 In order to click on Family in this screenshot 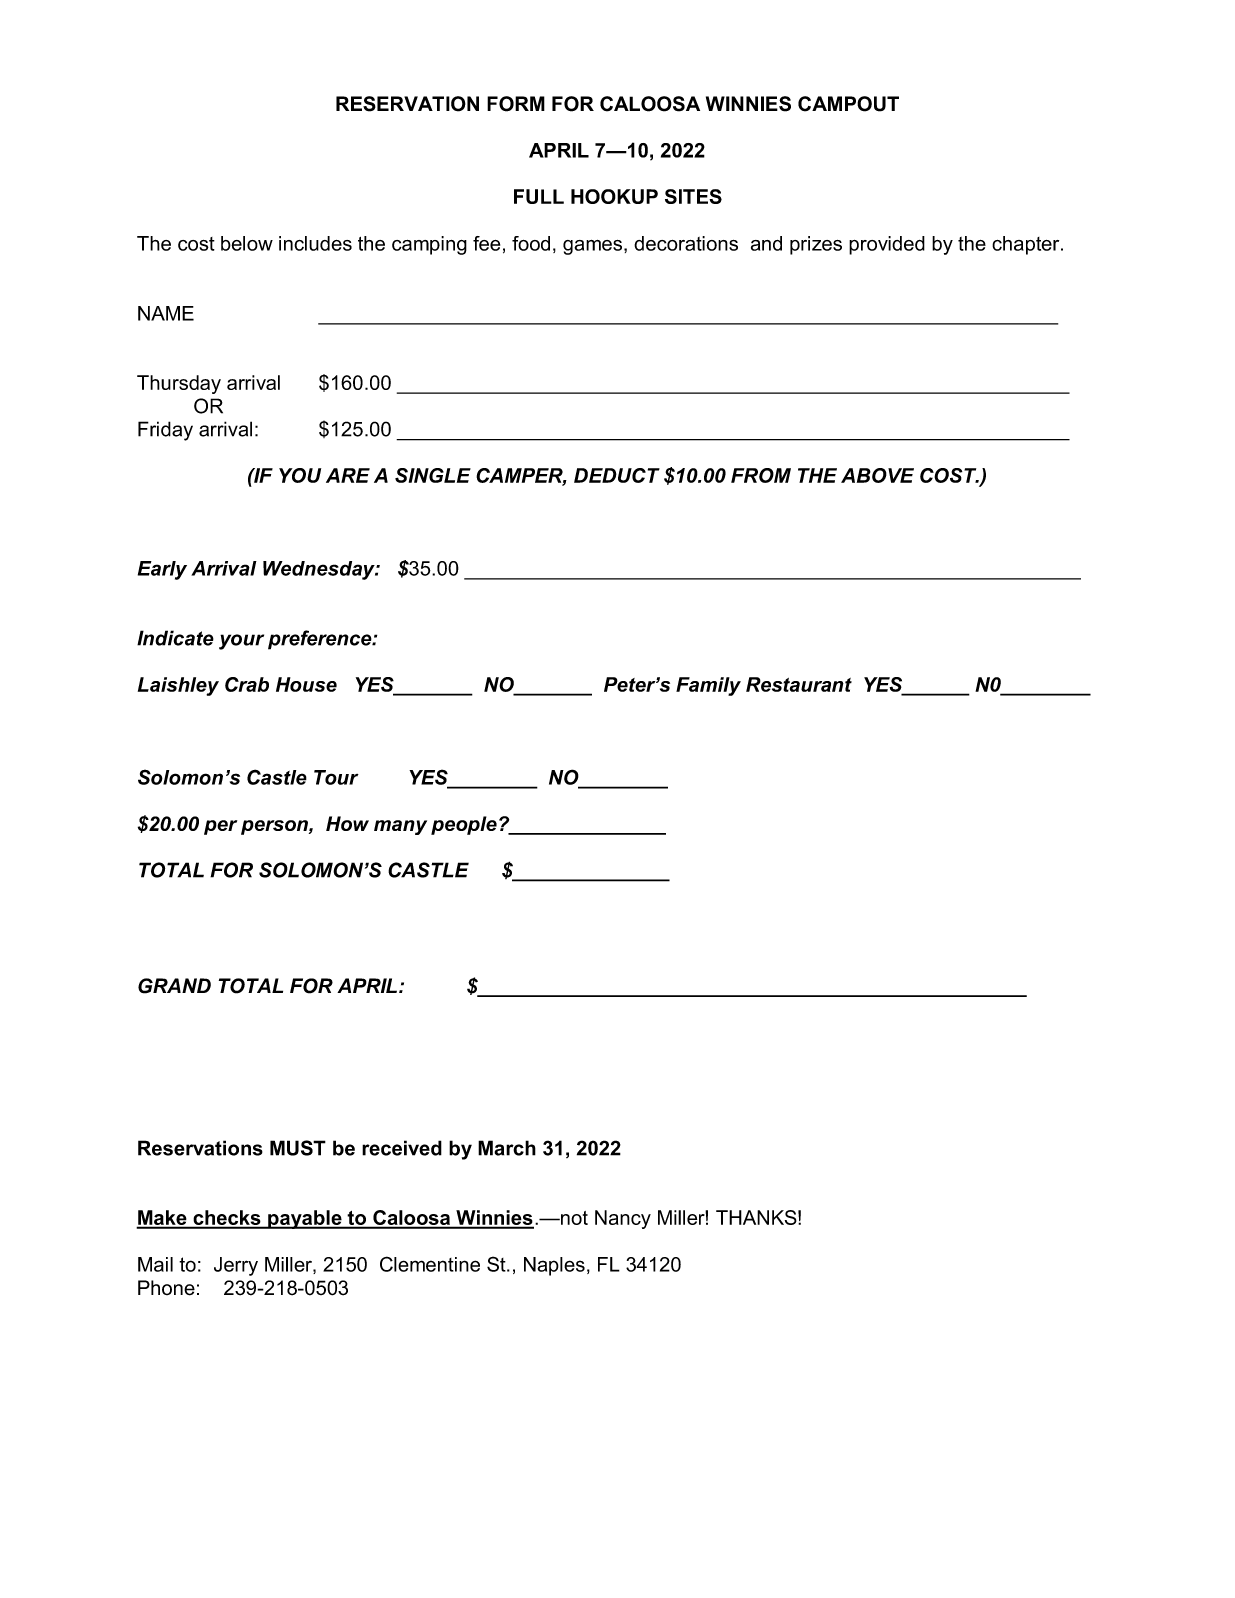, I will do `click(708, 686)`.
